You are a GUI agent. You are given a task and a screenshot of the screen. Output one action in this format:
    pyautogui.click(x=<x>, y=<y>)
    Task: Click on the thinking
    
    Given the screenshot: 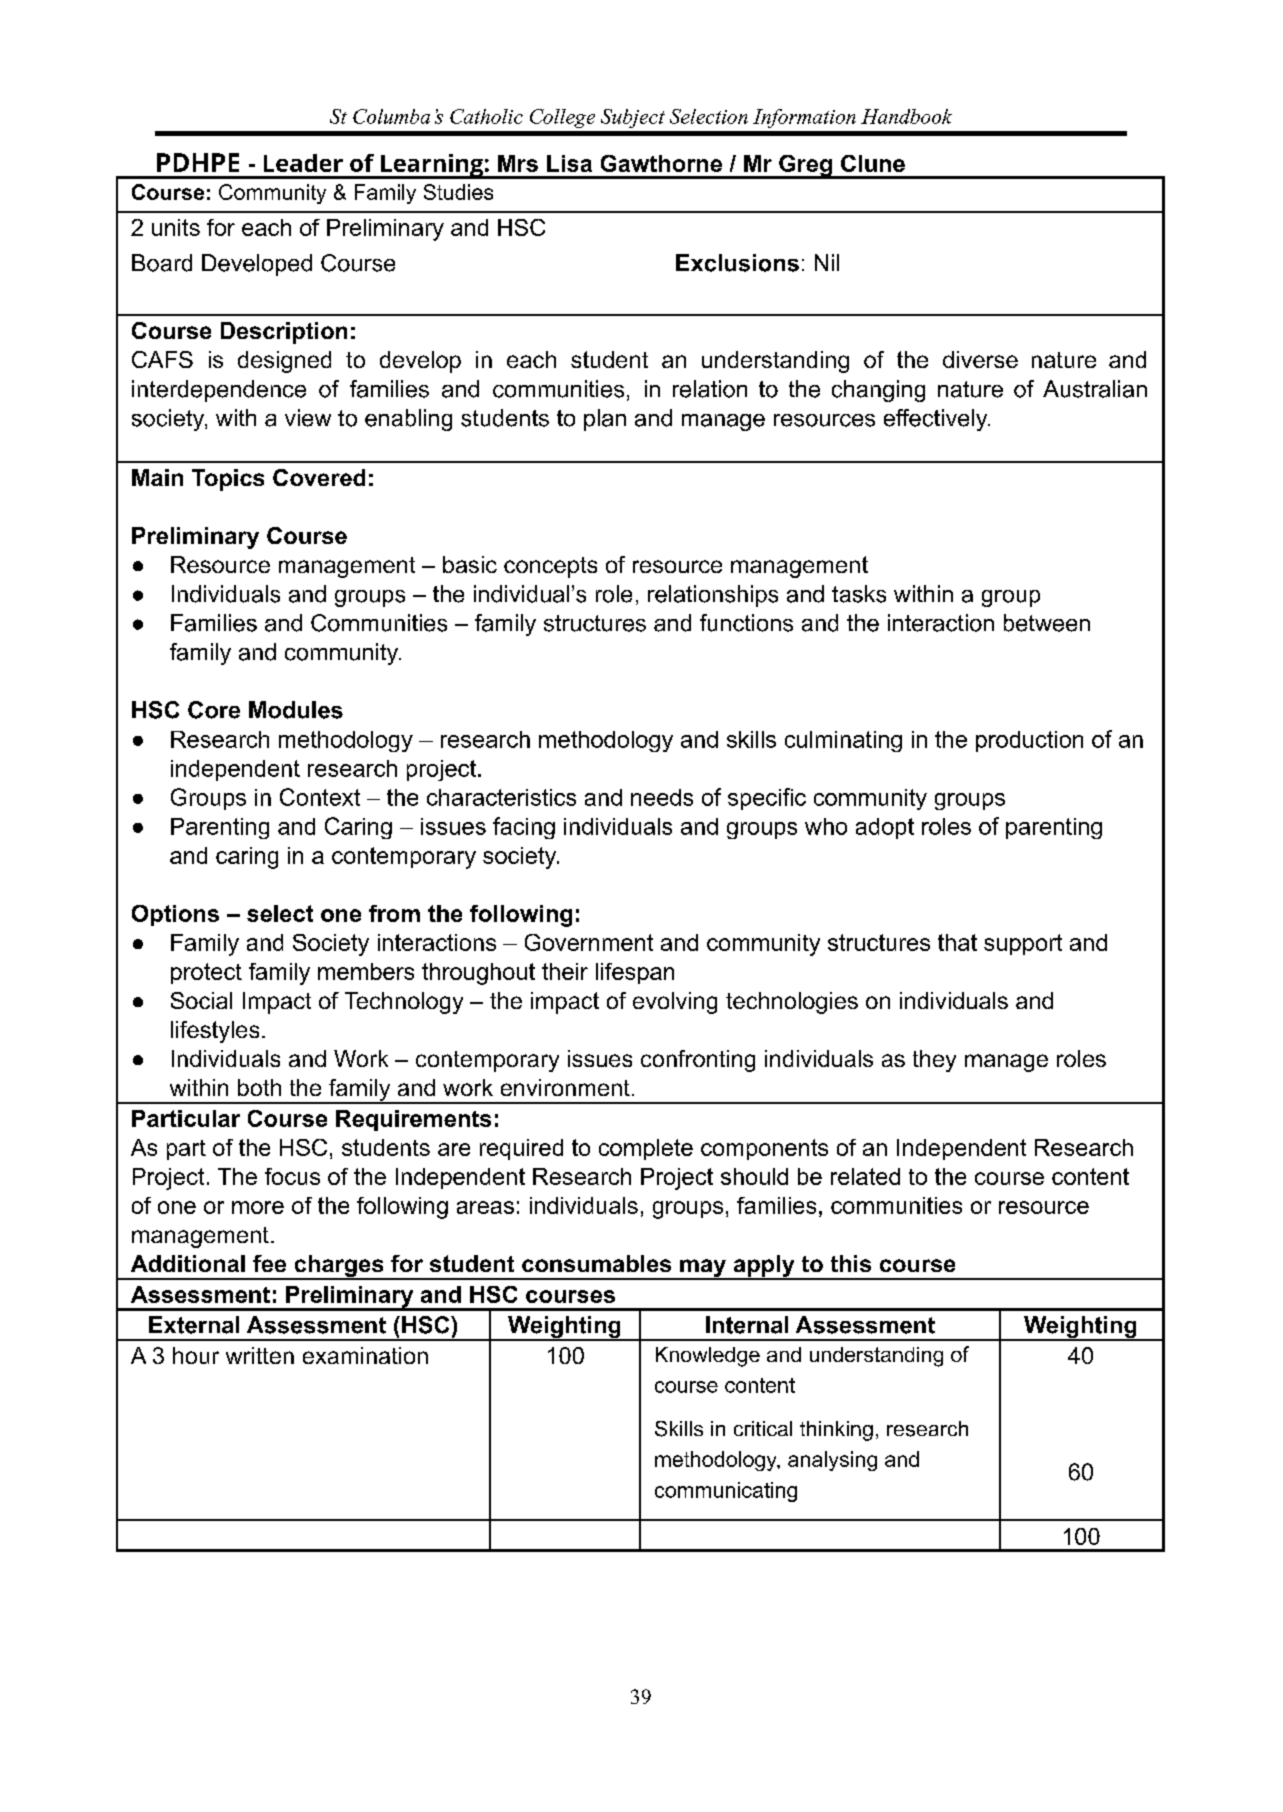 What is the action you would take?
    pyautogui.click(x=836, y=1431)
